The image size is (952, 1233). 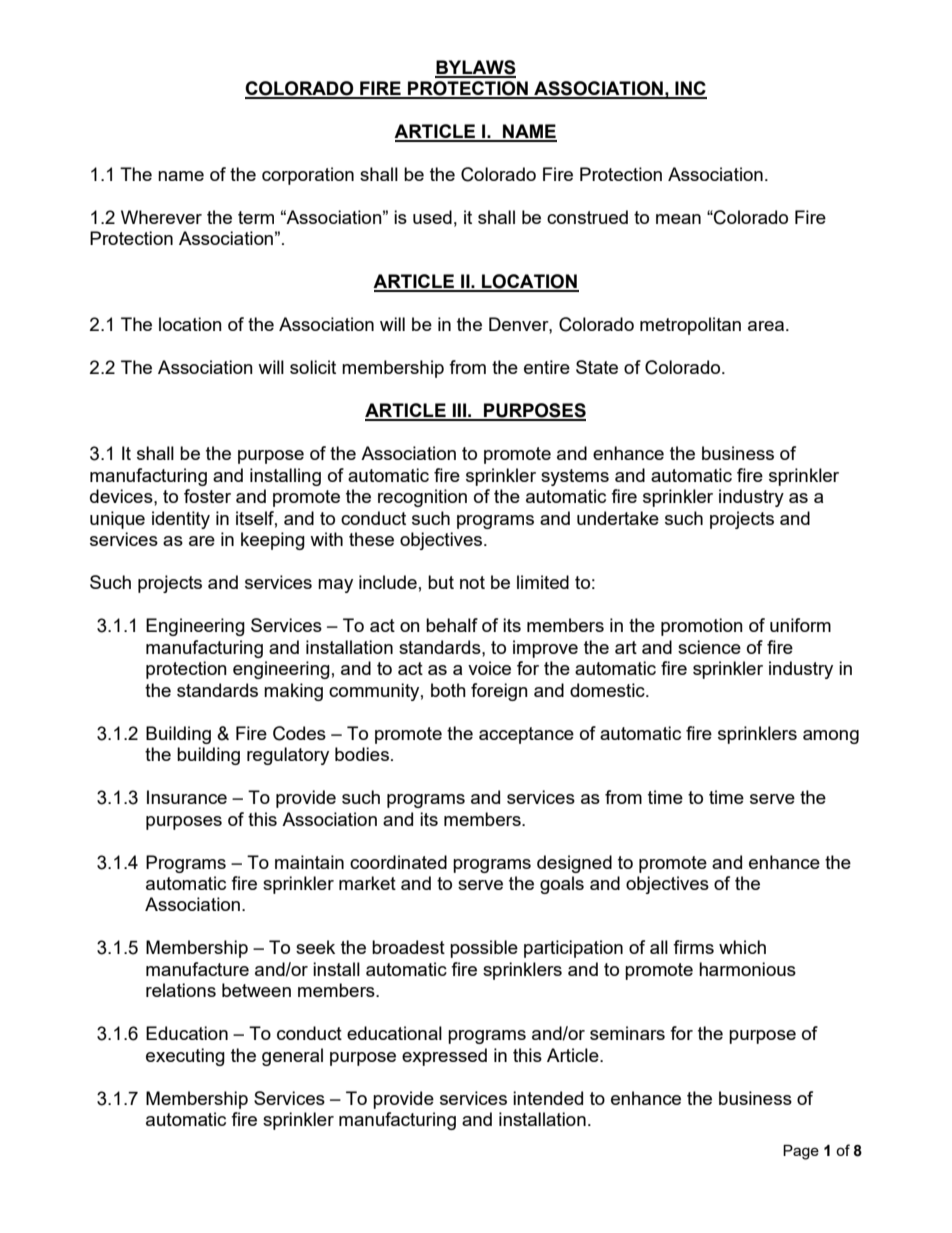 I want to click on Page, so click(x=801, y=1152).
